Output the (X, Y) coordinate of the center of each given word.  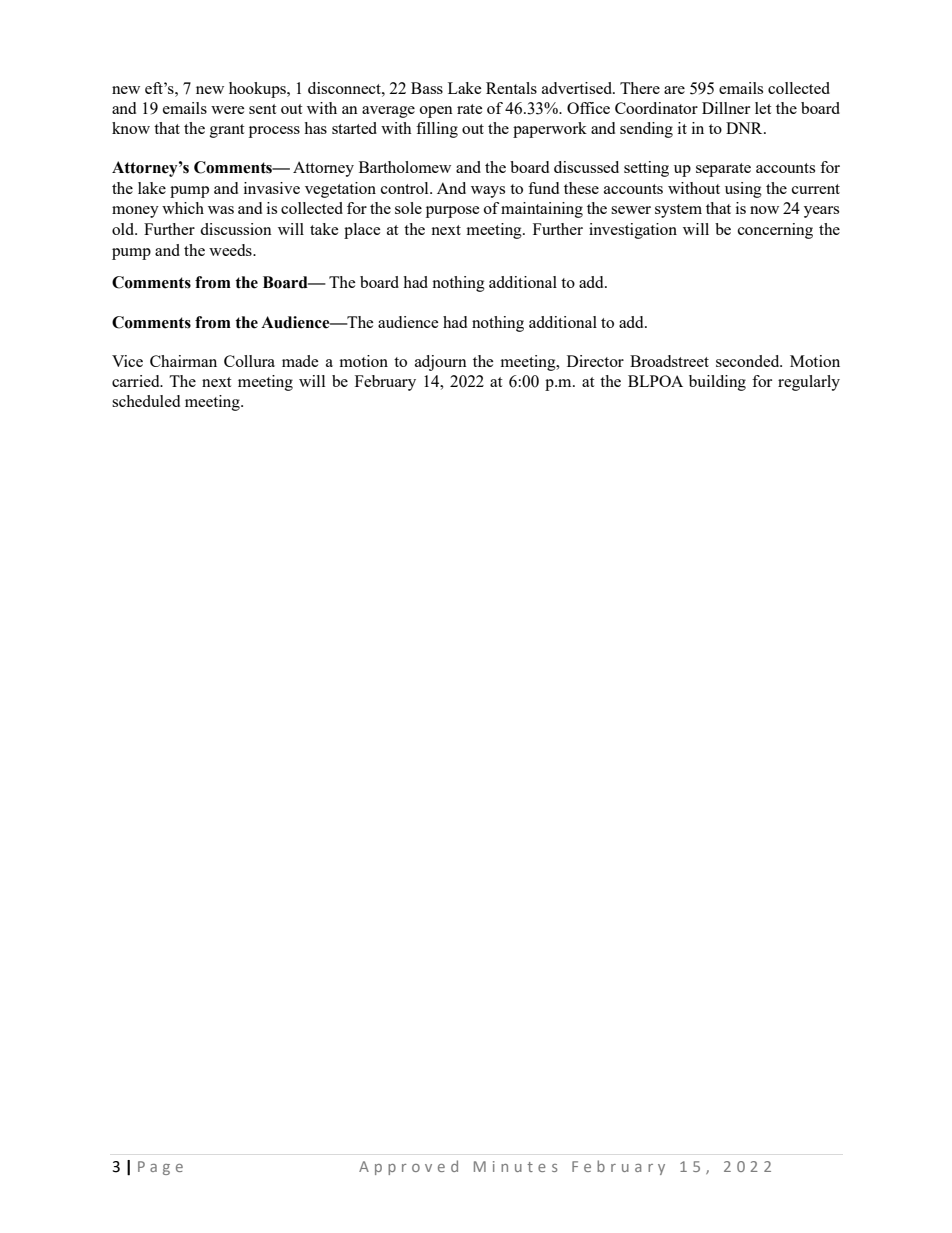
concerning (775, 231)
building (717, 383)
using (743, 190)
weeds (231, 250)
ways (488, 192)
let (763, 108)
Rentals (511, 88)
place (362, 231)
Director (595, 361)
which (183, 208)
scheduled (146, 401)
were (228, 110)
